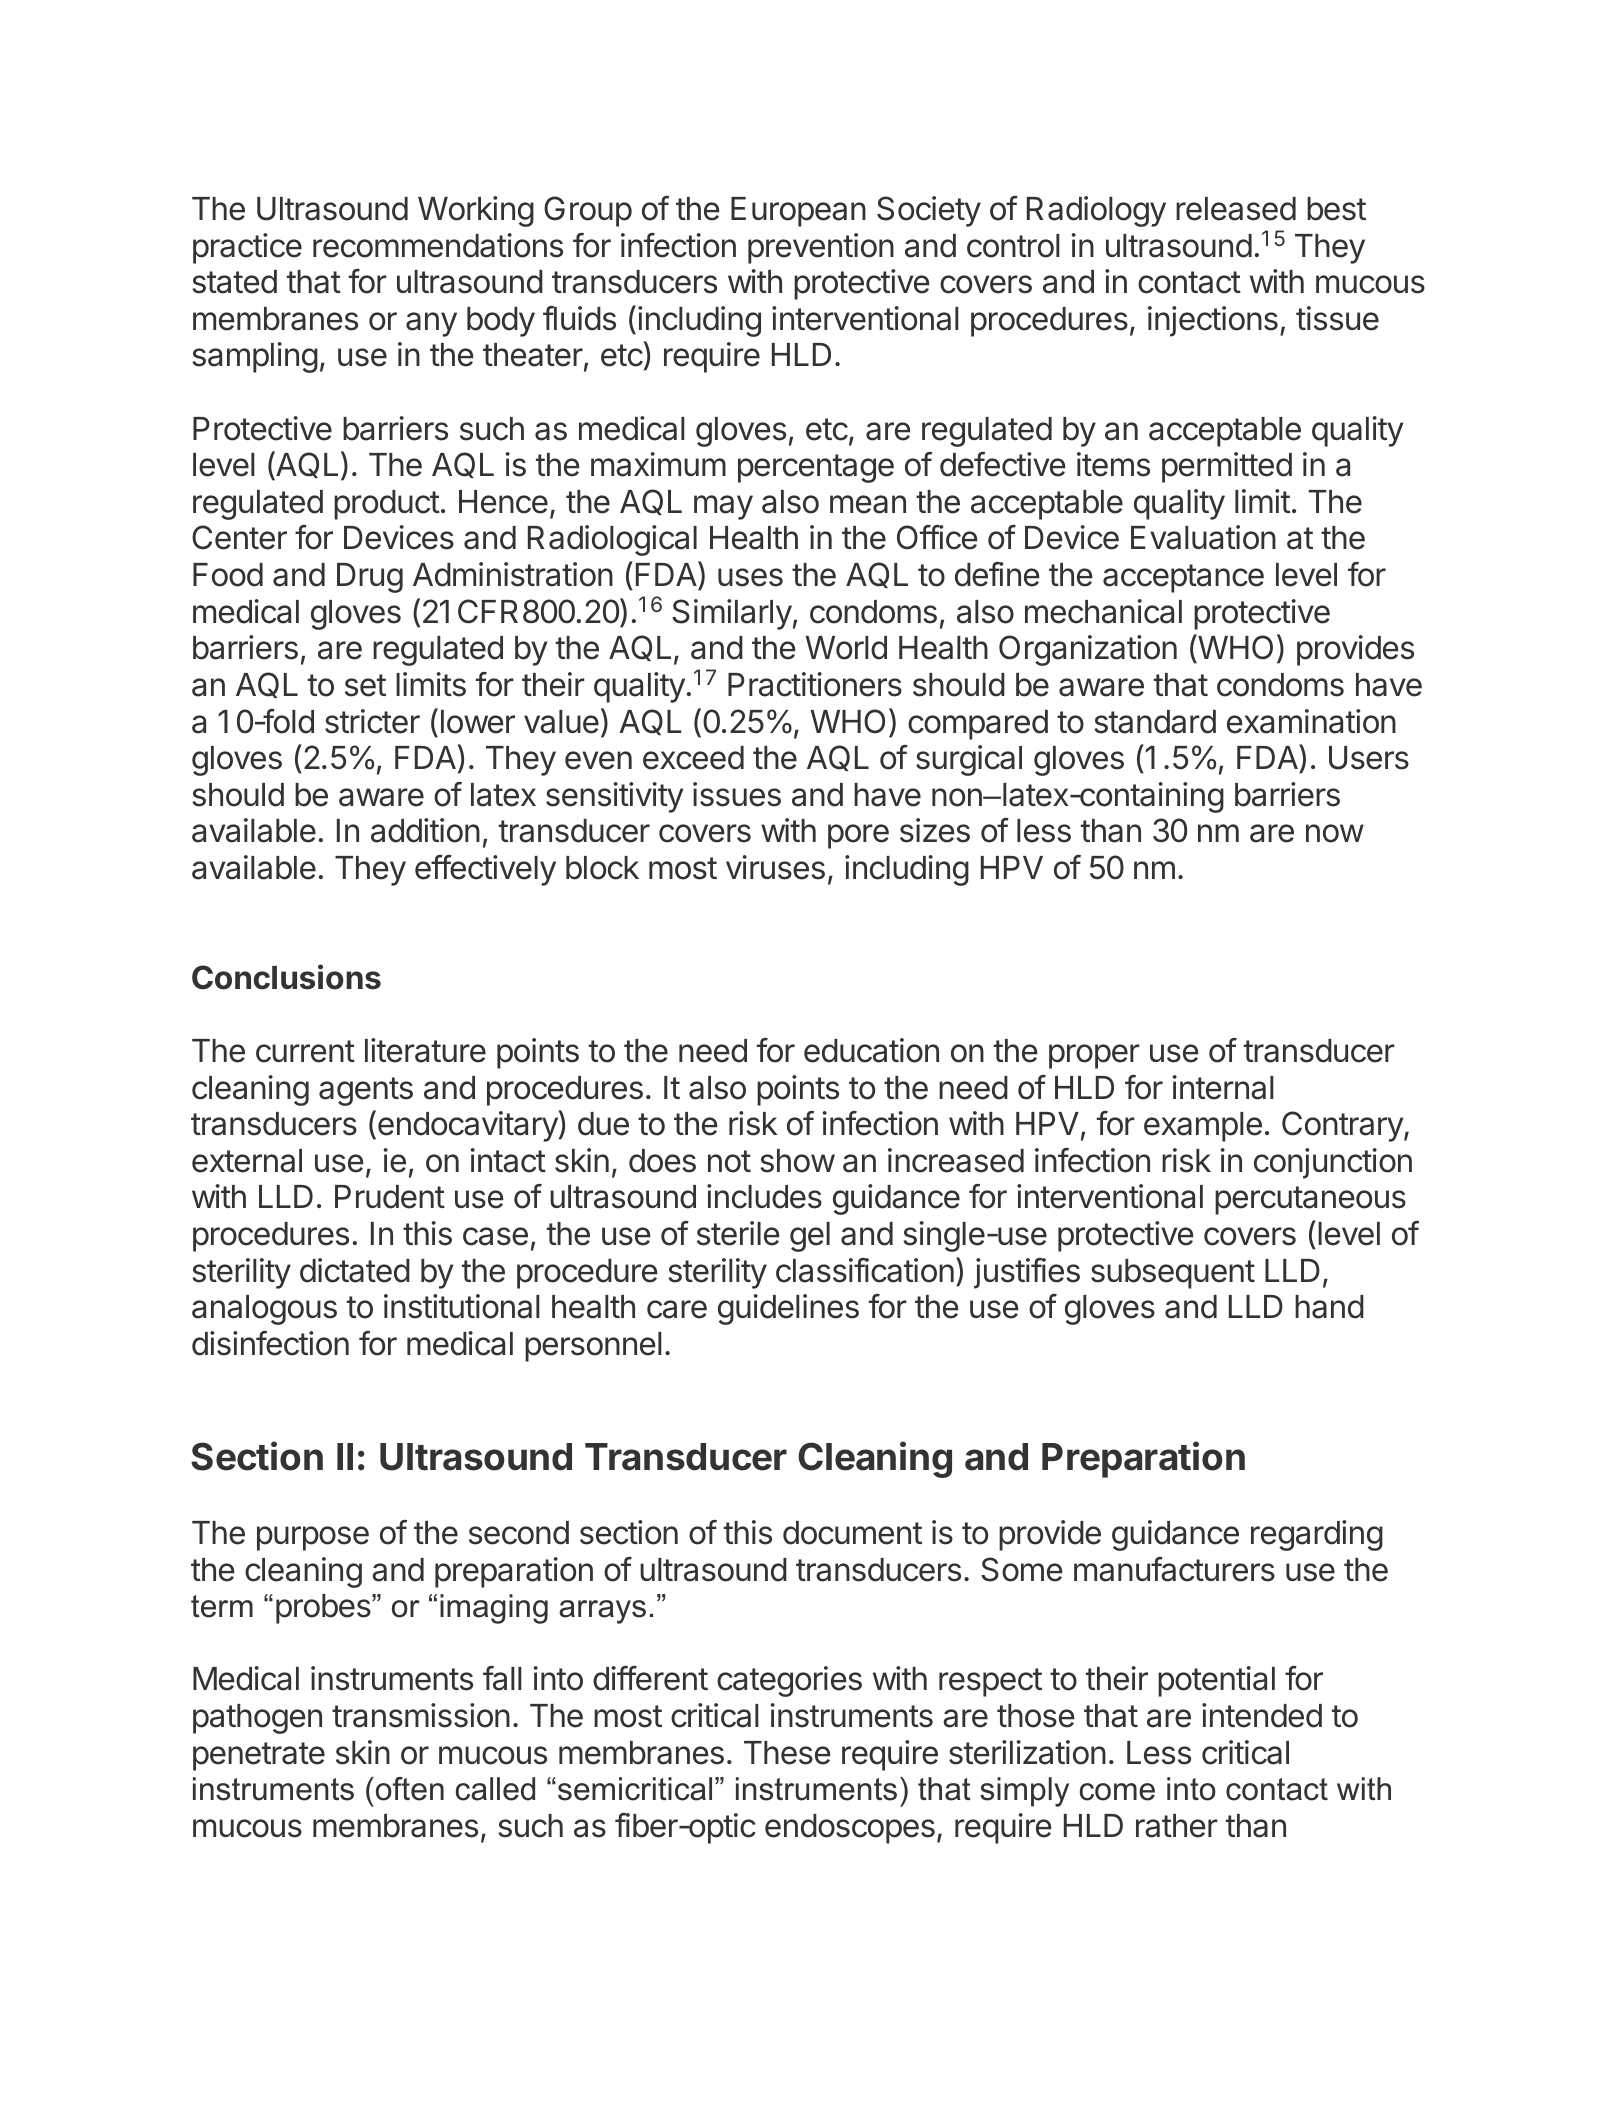 The image size is (1623, 2101). Describe the element at coordinates (871, 1050) in the document. I see `education` at that location.
